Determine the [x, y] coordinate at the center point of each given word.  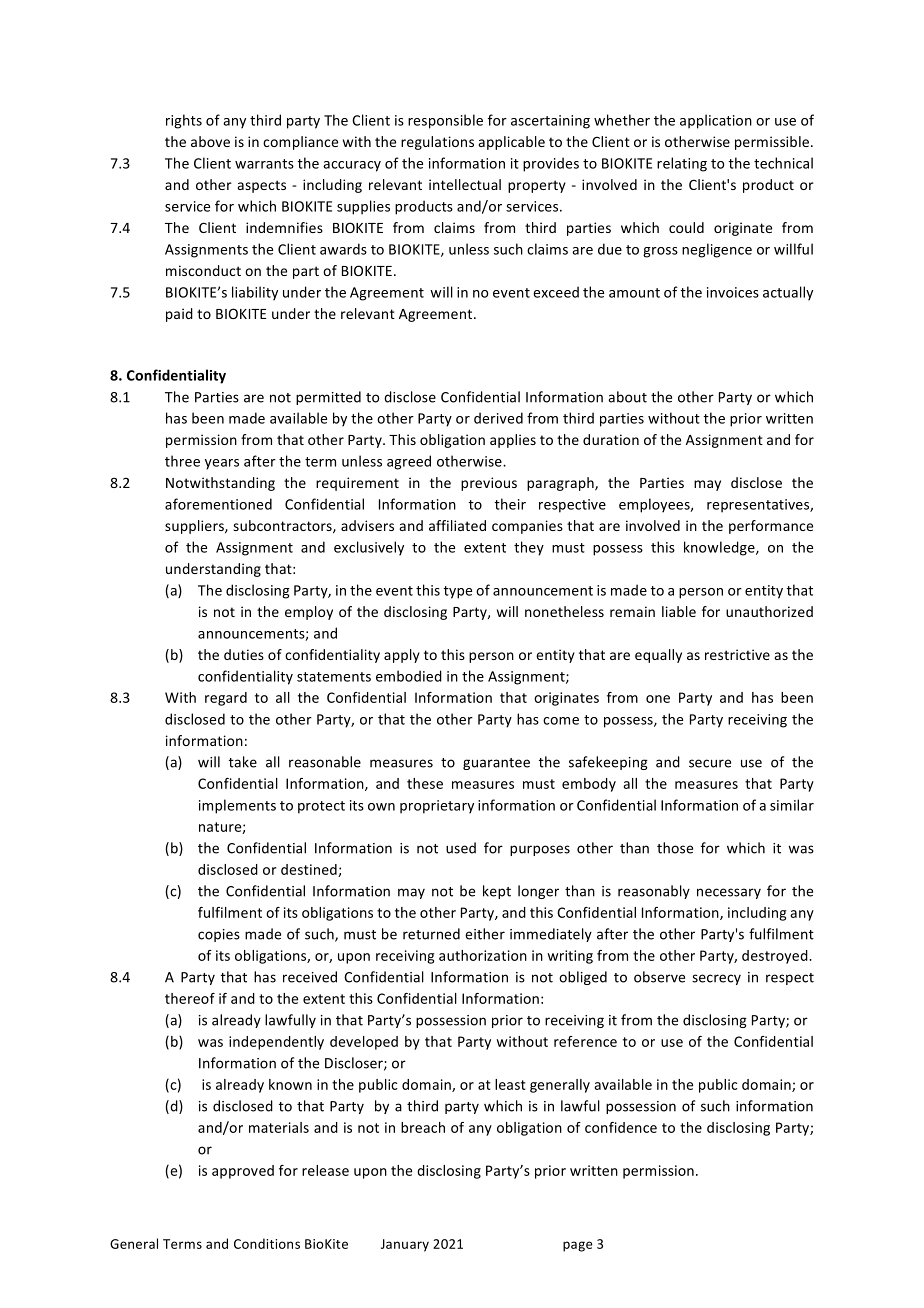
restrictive [737, 654]
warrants [264, 164]
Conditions [267, 1243]
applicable [512, 143]
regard [226, 699]
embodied [409, 676]
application [716, 121]
